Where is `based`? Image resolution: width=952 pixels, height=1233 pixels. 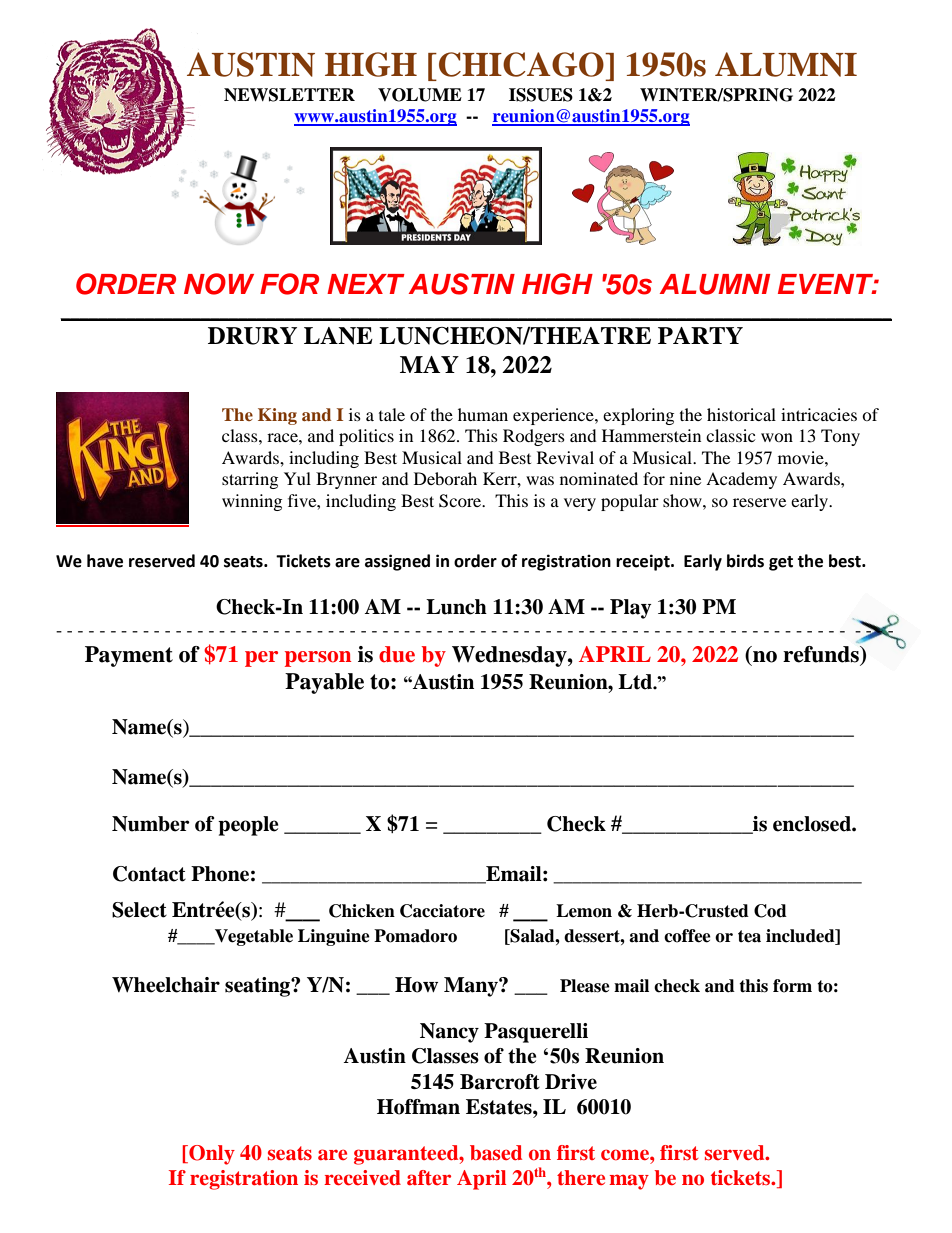
based is located at coordinates (496, 1152).
